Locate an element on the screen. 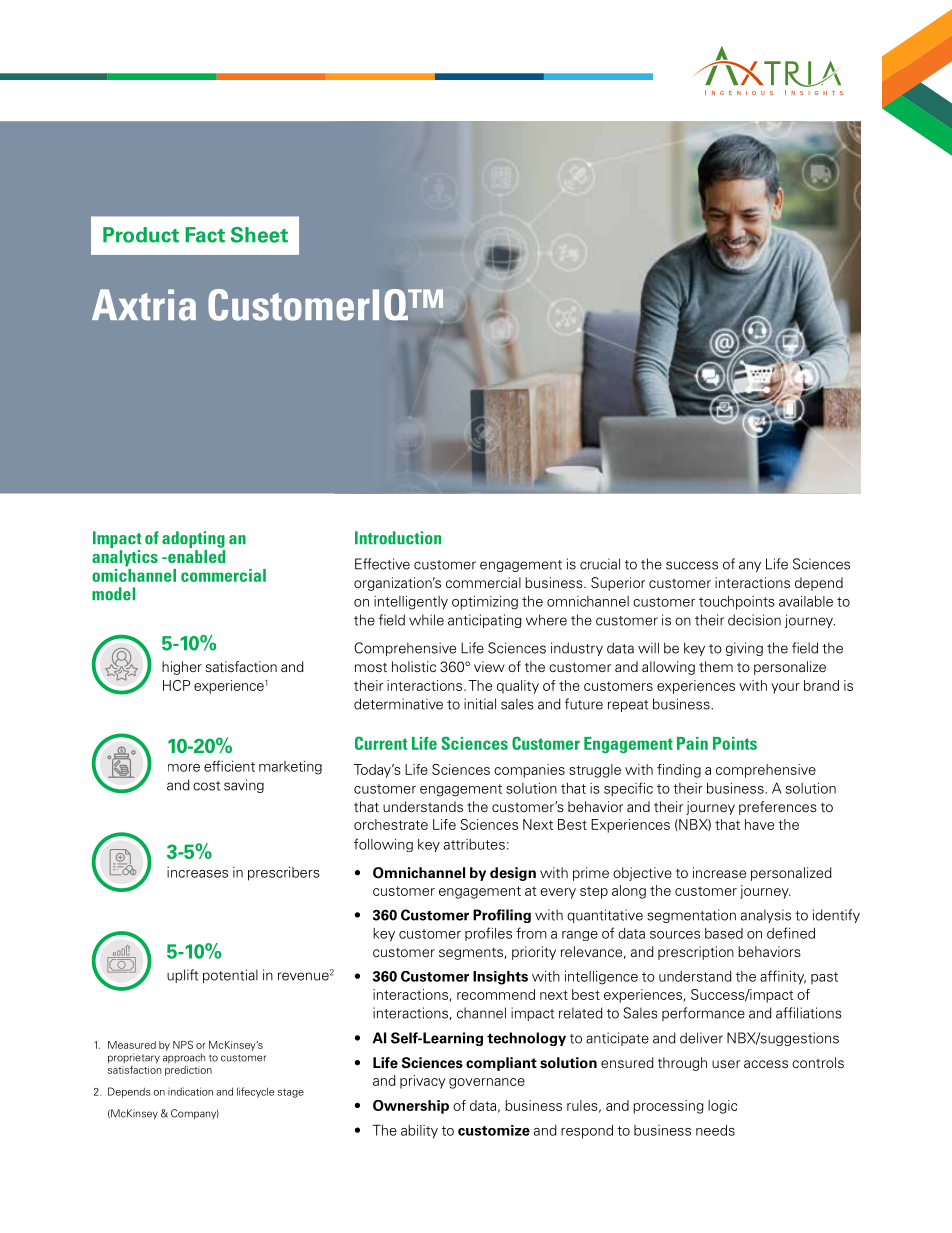 The width and height of the screenshot is (952, 1233). governance is located at coordinates (487, 1083).
